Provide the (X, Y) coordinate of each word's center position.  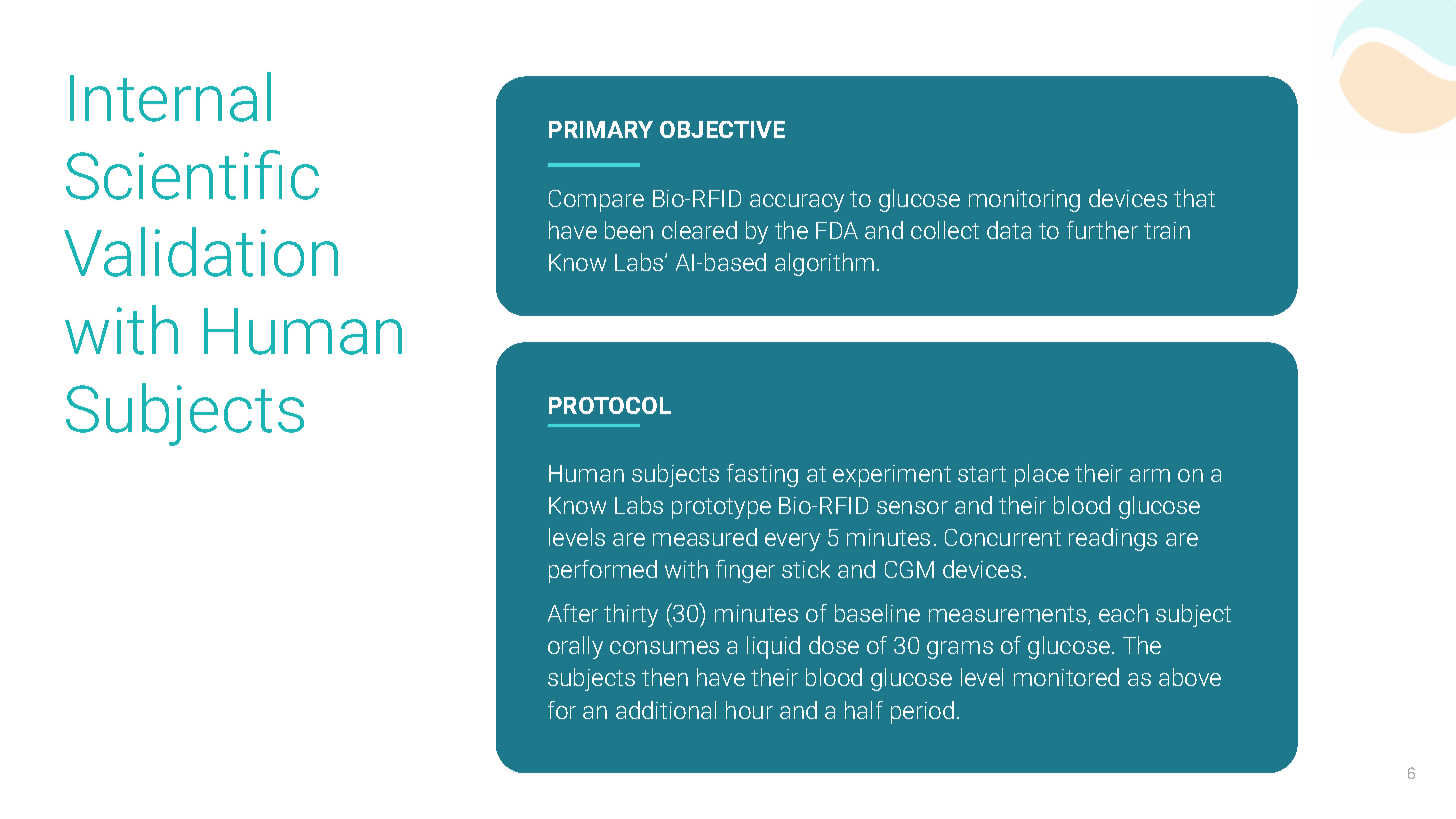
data (1009, 230)
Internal (170, 97)
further (1102, 230)
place (1042, 475)
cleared (699, 230)
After (573, 613)
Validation (201, 252)
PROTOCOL (610, 405)
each (1123, 613)
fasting (762, 475)
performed (603, 571)
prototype (721, 508)
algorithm (824, 264)
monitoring (1024, 201)
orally (575, 647)
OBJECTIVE (722, 129)
